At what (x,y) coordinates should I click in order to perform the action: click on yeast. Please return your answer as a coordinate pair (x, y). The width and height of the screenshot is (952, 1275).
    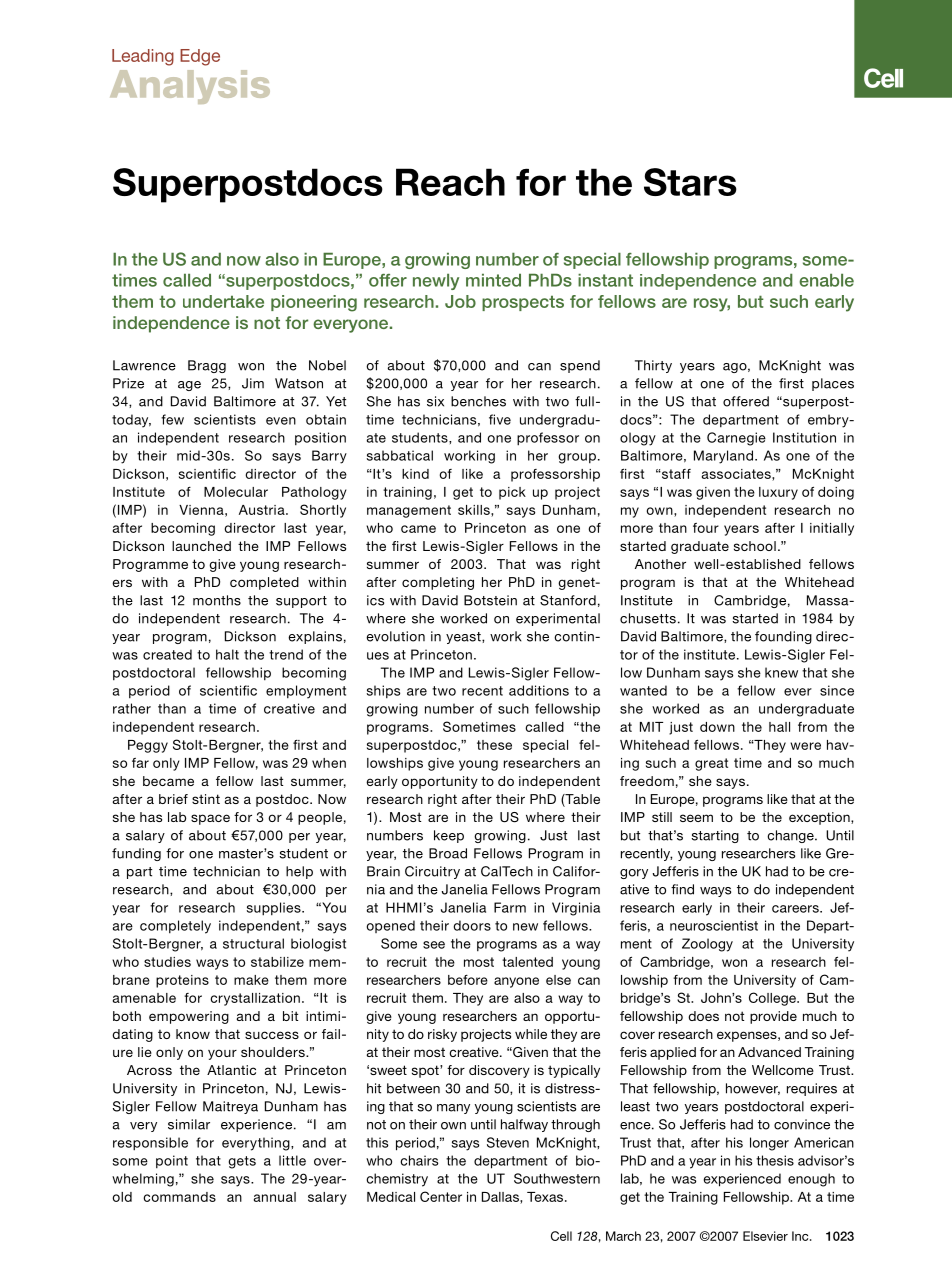
    Looking at the image, I should click on (464, 638).
